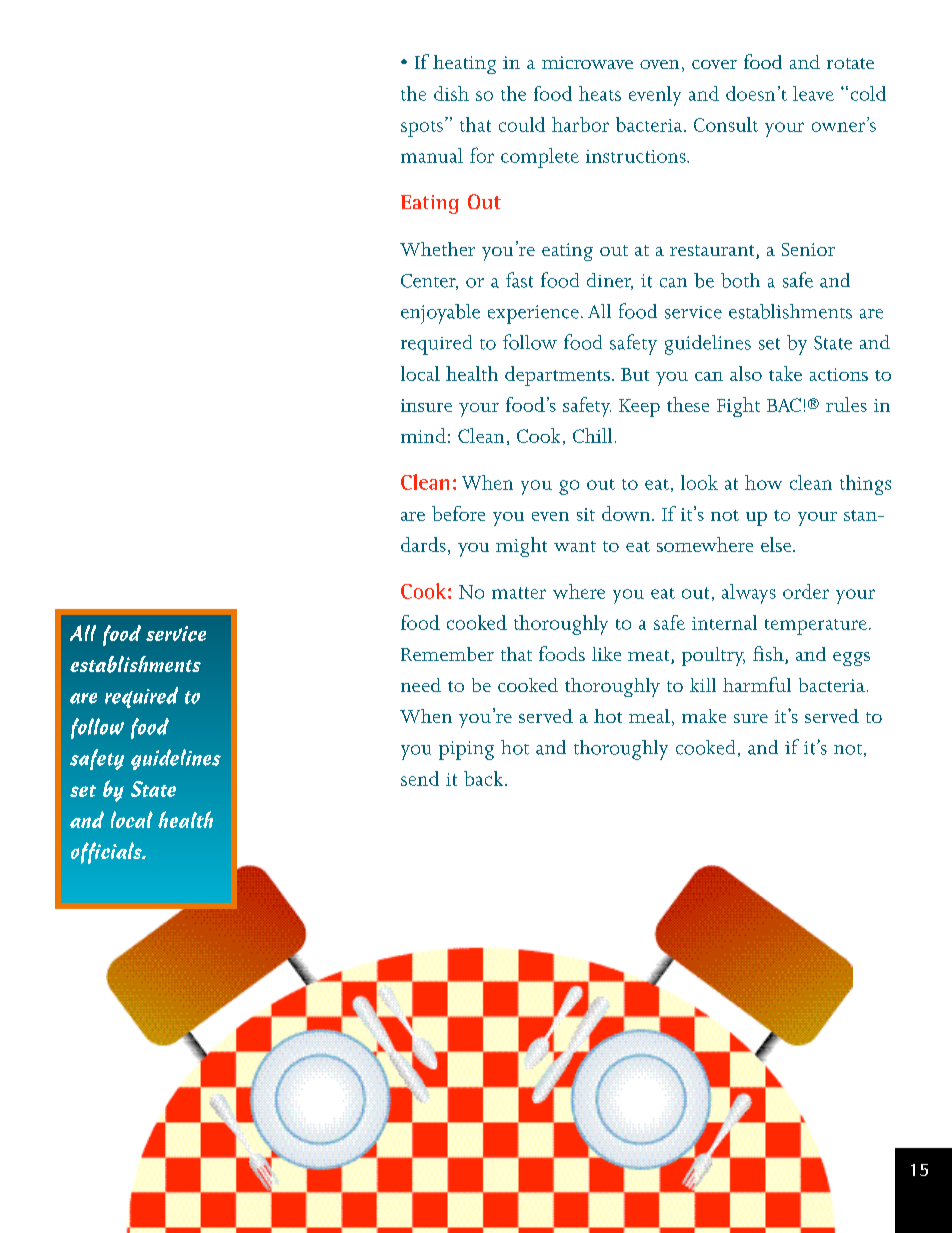 The height and width of the page is (1233, 952). Describe the element at coordinates (422, 129) in the page. I see `spots` at that location.
